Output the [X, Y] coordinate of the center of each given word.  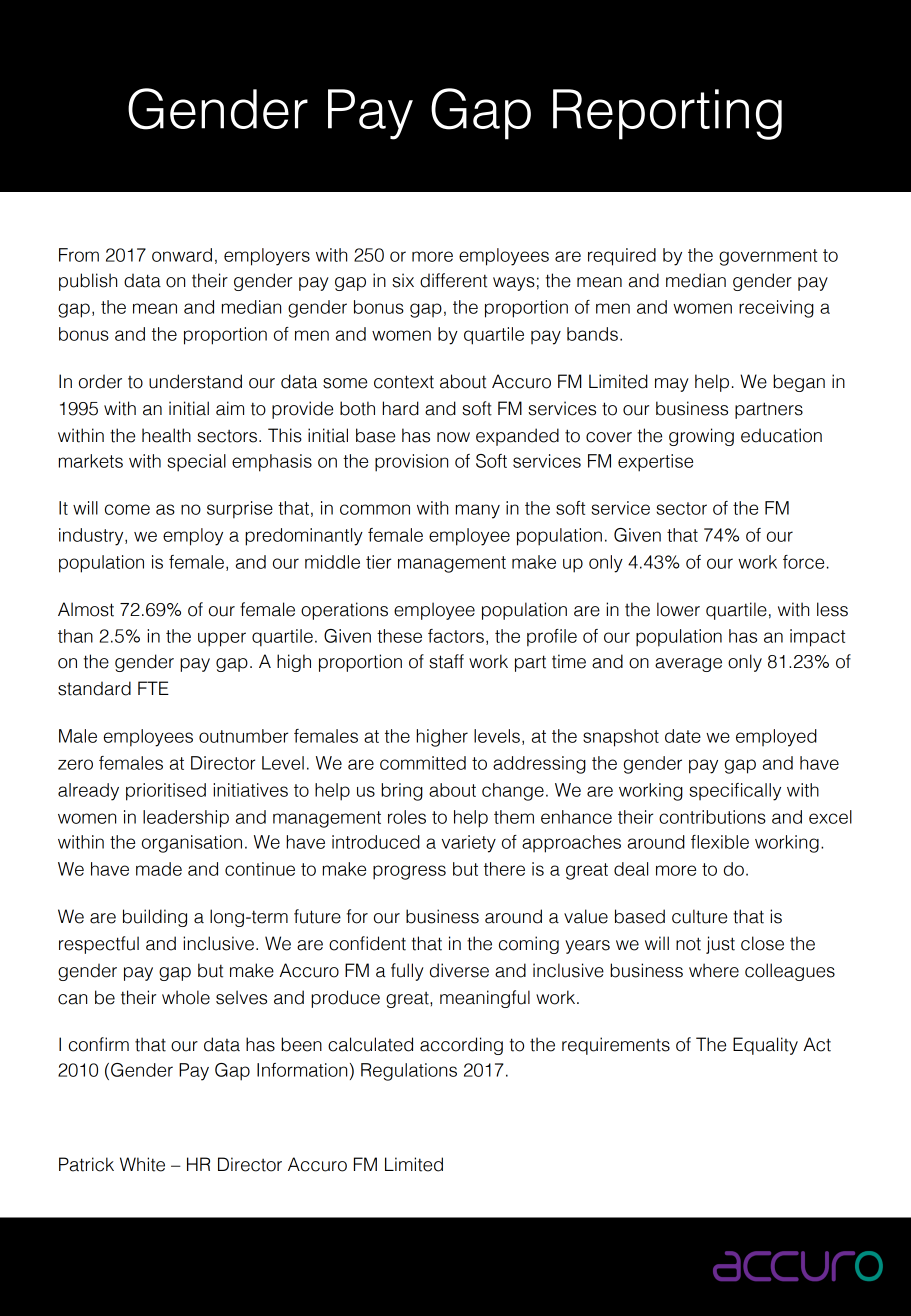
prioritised [166, 792]
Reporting [667, 114]
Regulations [409, 1072]
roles [407, 817]
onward [182, 255]
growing [701, 437]
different [453, 280]
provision [411, 463]
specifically [735, 792]
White [142, 1164]
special [197, 463]
